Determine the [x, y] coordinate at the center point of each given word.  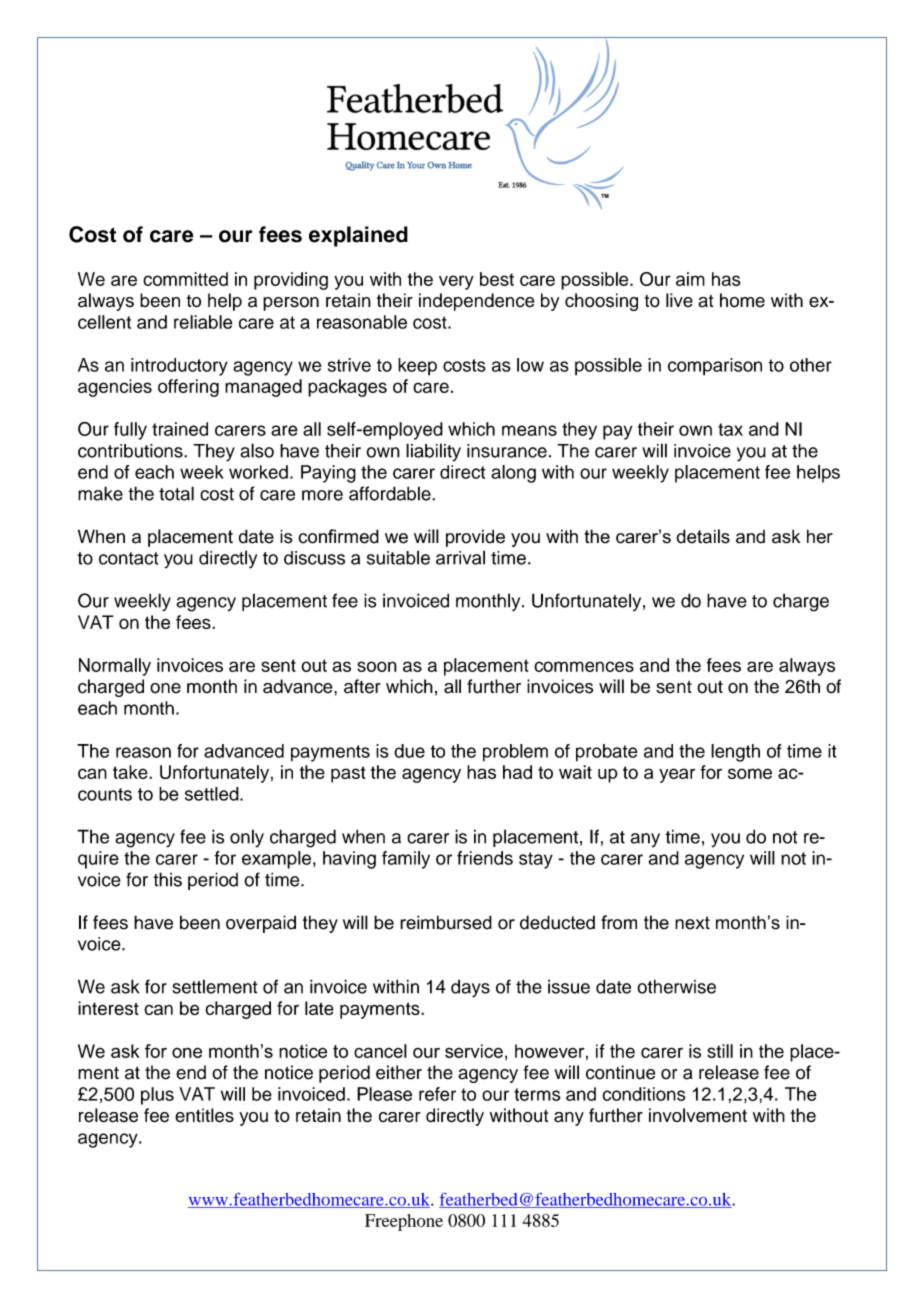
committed [185, 279]
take [131, 772]
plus [157, 1096]
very [456, 282]
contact [129, 558]
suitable [398, 557]
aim [690, 279]
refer [437, 1094]
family [406, 860]
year [677, 775]
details [703, 536]
